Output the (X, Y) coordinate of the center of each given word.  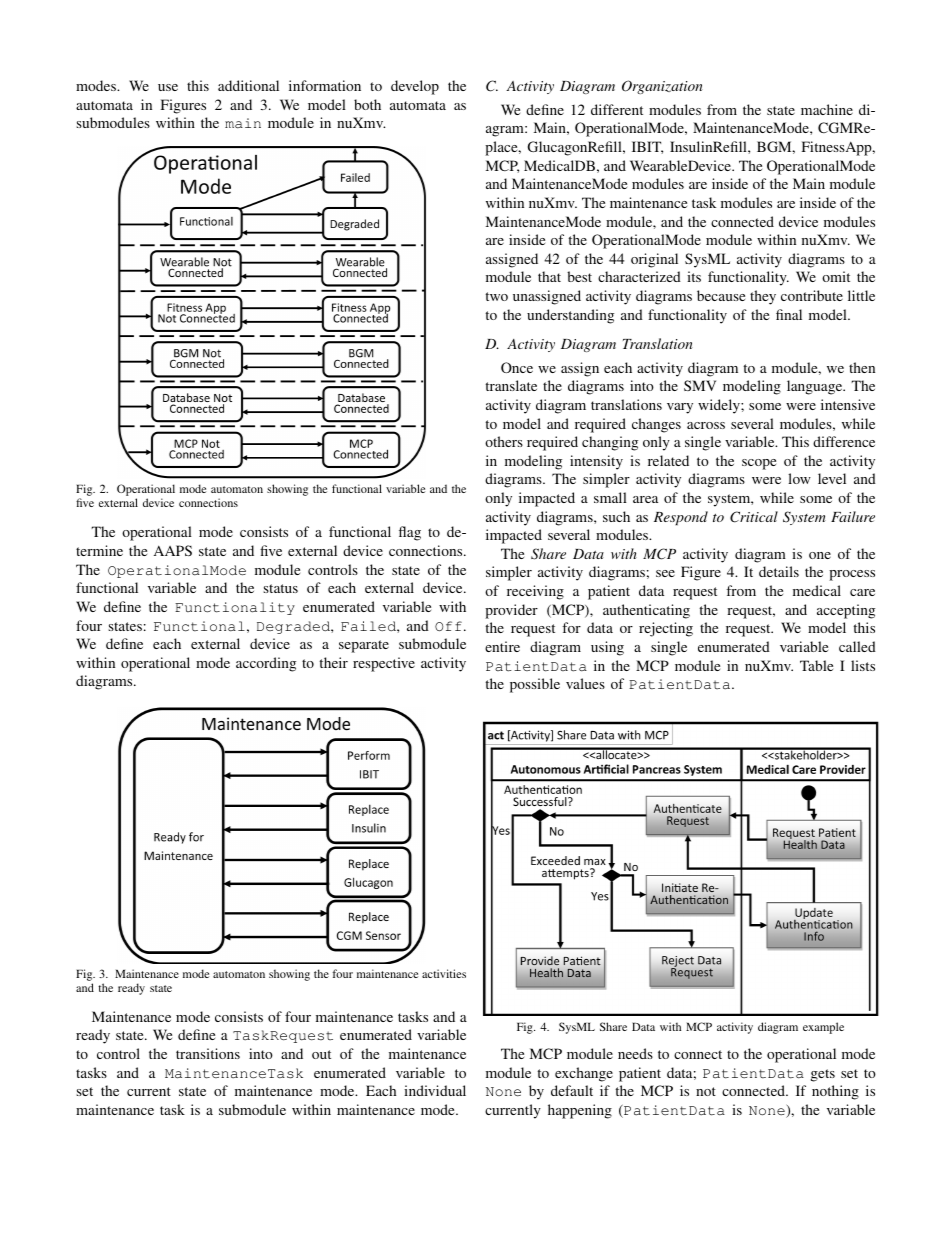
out (321, 1054)
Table (816, 665)
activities (444, 973)
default (572, 1090)
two (496, 296)
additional (248, 85)
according (266, 664)
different (617, 109)
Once (517, 367)
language (816, 387)
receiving (535, 592)
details (779, 571)
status (280, 588)
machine (827, 109)
